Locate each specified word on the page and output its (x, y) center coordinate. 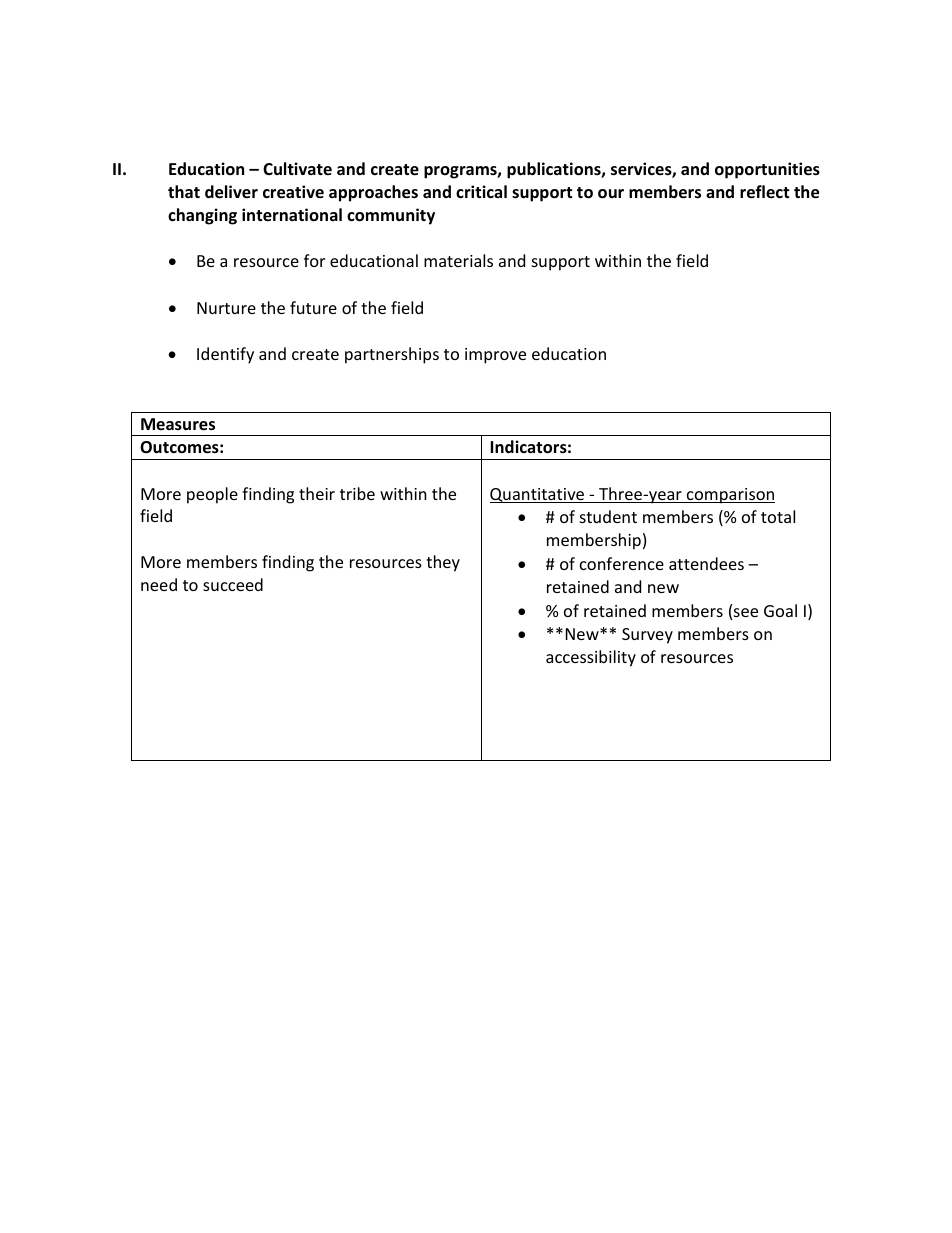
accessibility (591, 658)
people (212, 495)
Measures (178, 424)
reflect (764, 192)
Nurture (226, 308)
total (778, 516)
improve (495, 356)
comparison (730, 496)
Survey (647, 636)
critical (481, 191)
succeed (233, 584)
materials (458, 260)
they (443, 563)
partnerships (392, 355)
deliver (231, 192)
